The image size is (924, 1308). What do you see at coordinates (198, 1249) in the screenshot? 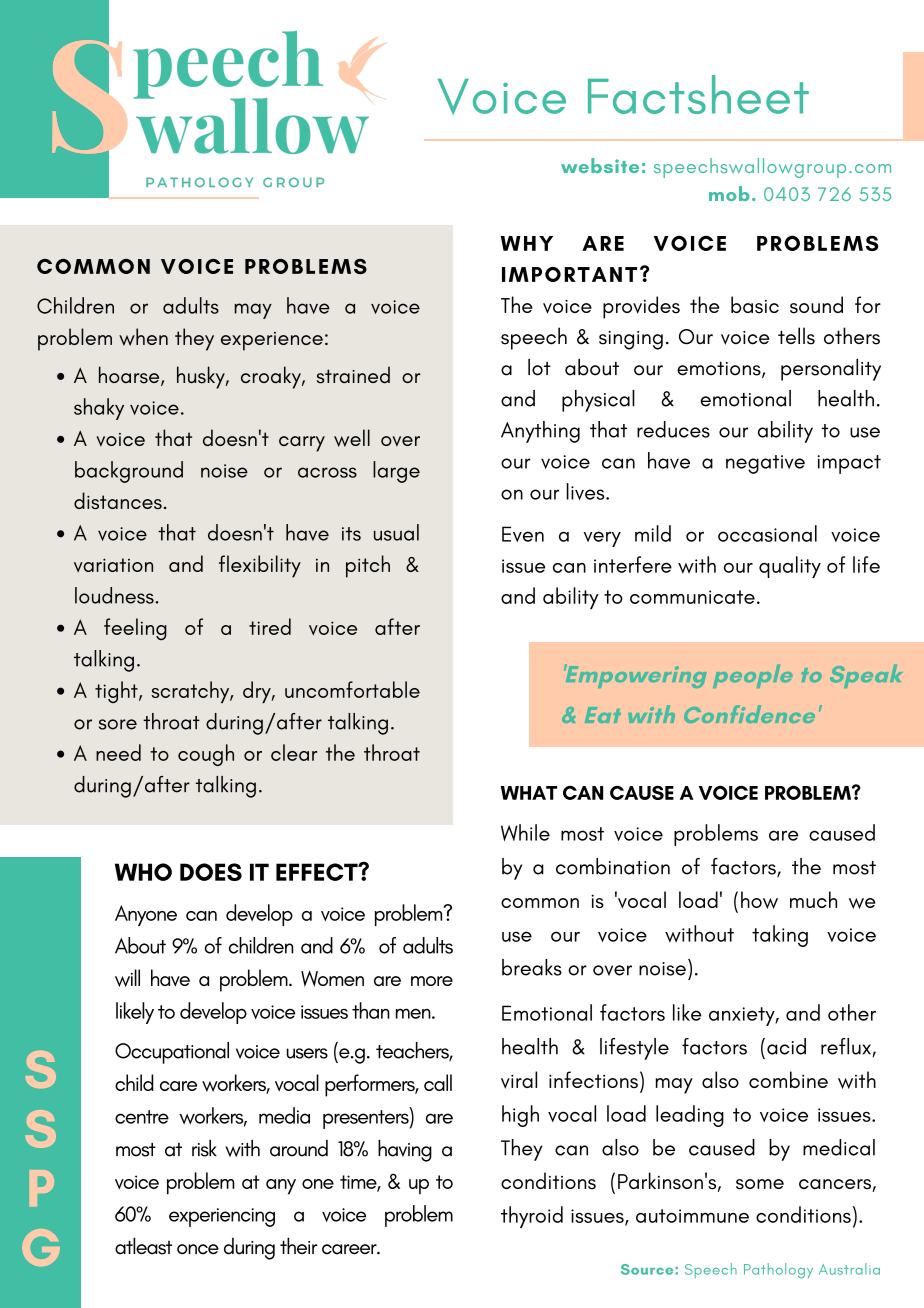
I see `once` at bounding box center [198, 1249].
